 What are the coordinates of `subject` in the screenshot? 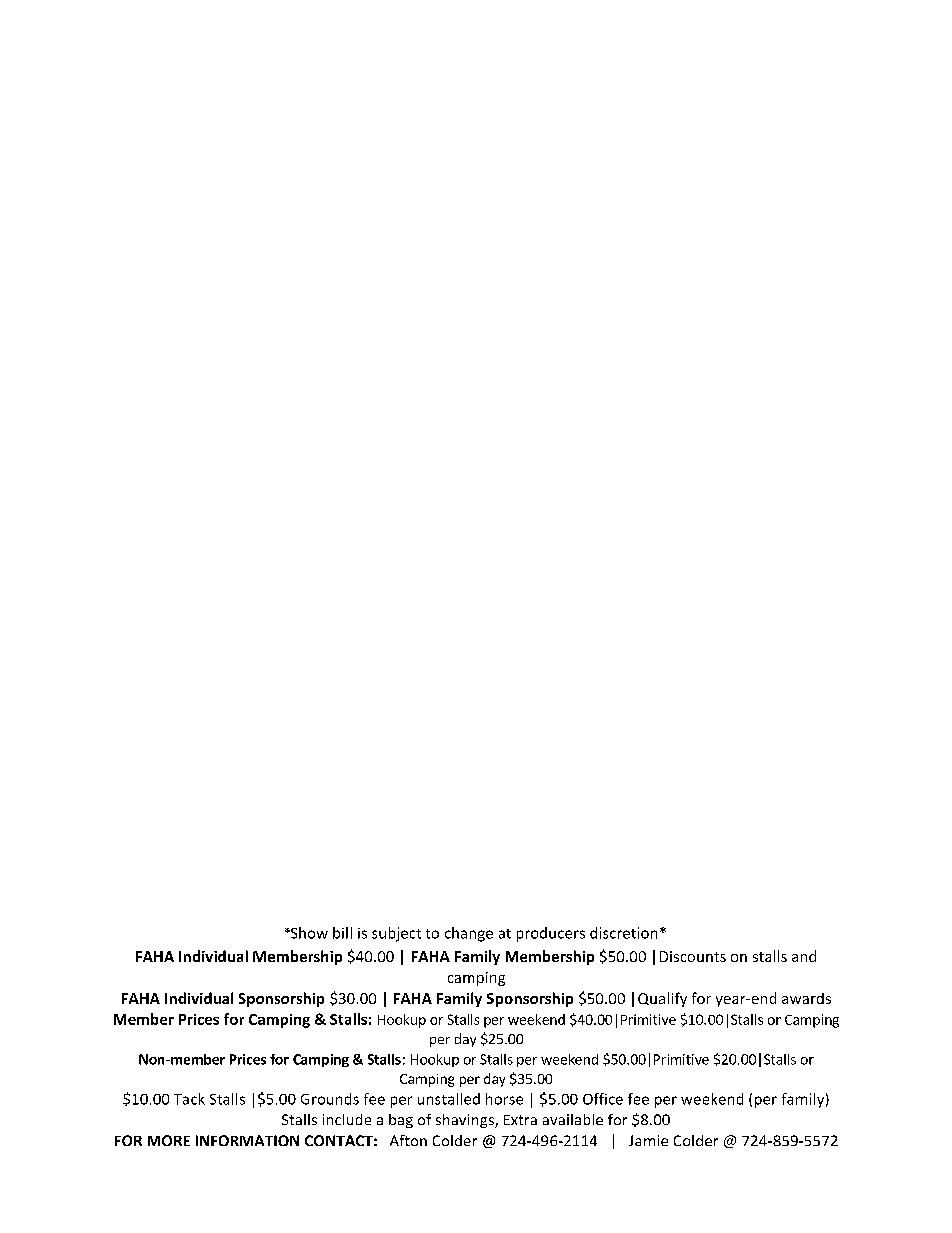 It's located at (396, 934).
